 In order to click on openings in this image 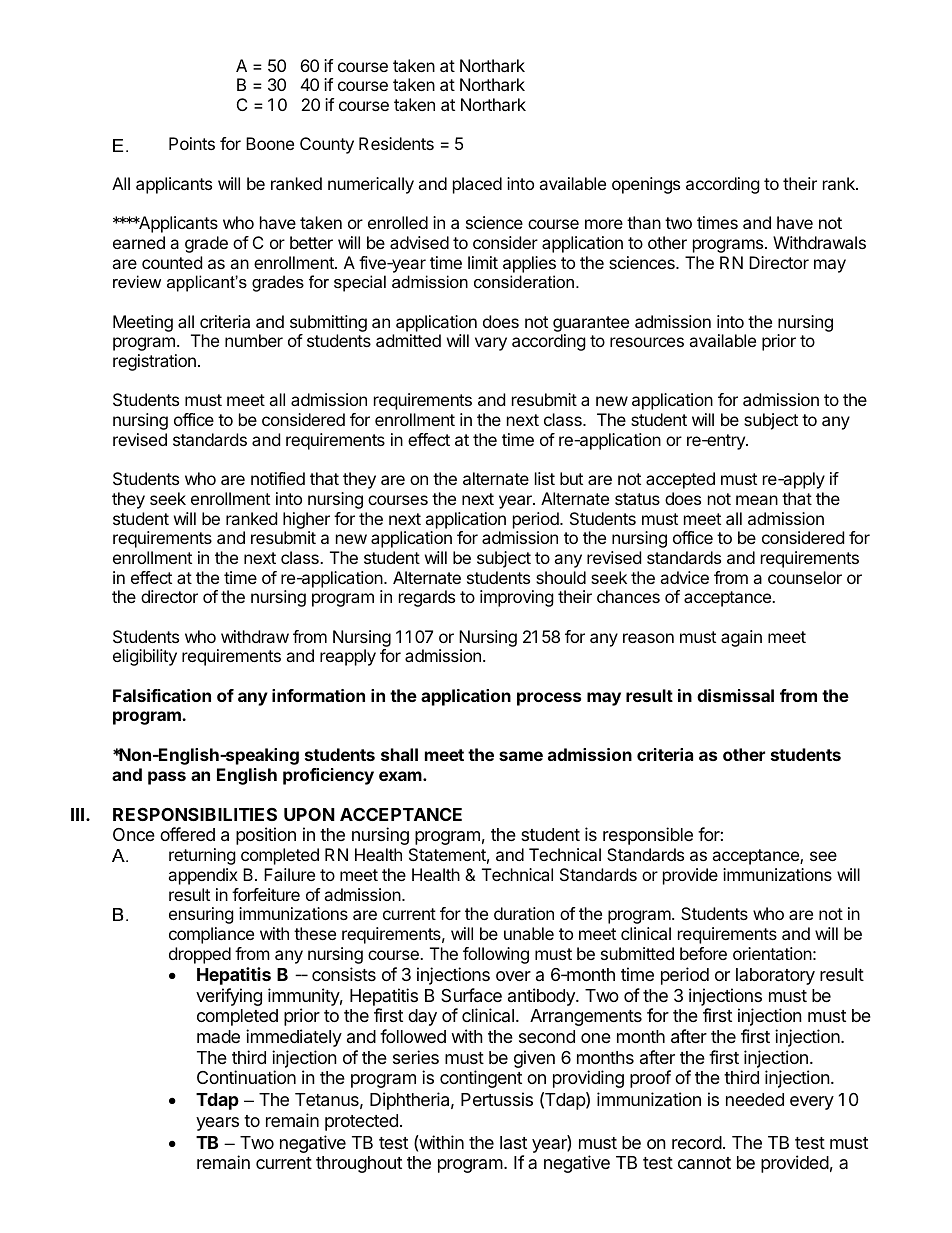, I will do `click(646, 185)`.
